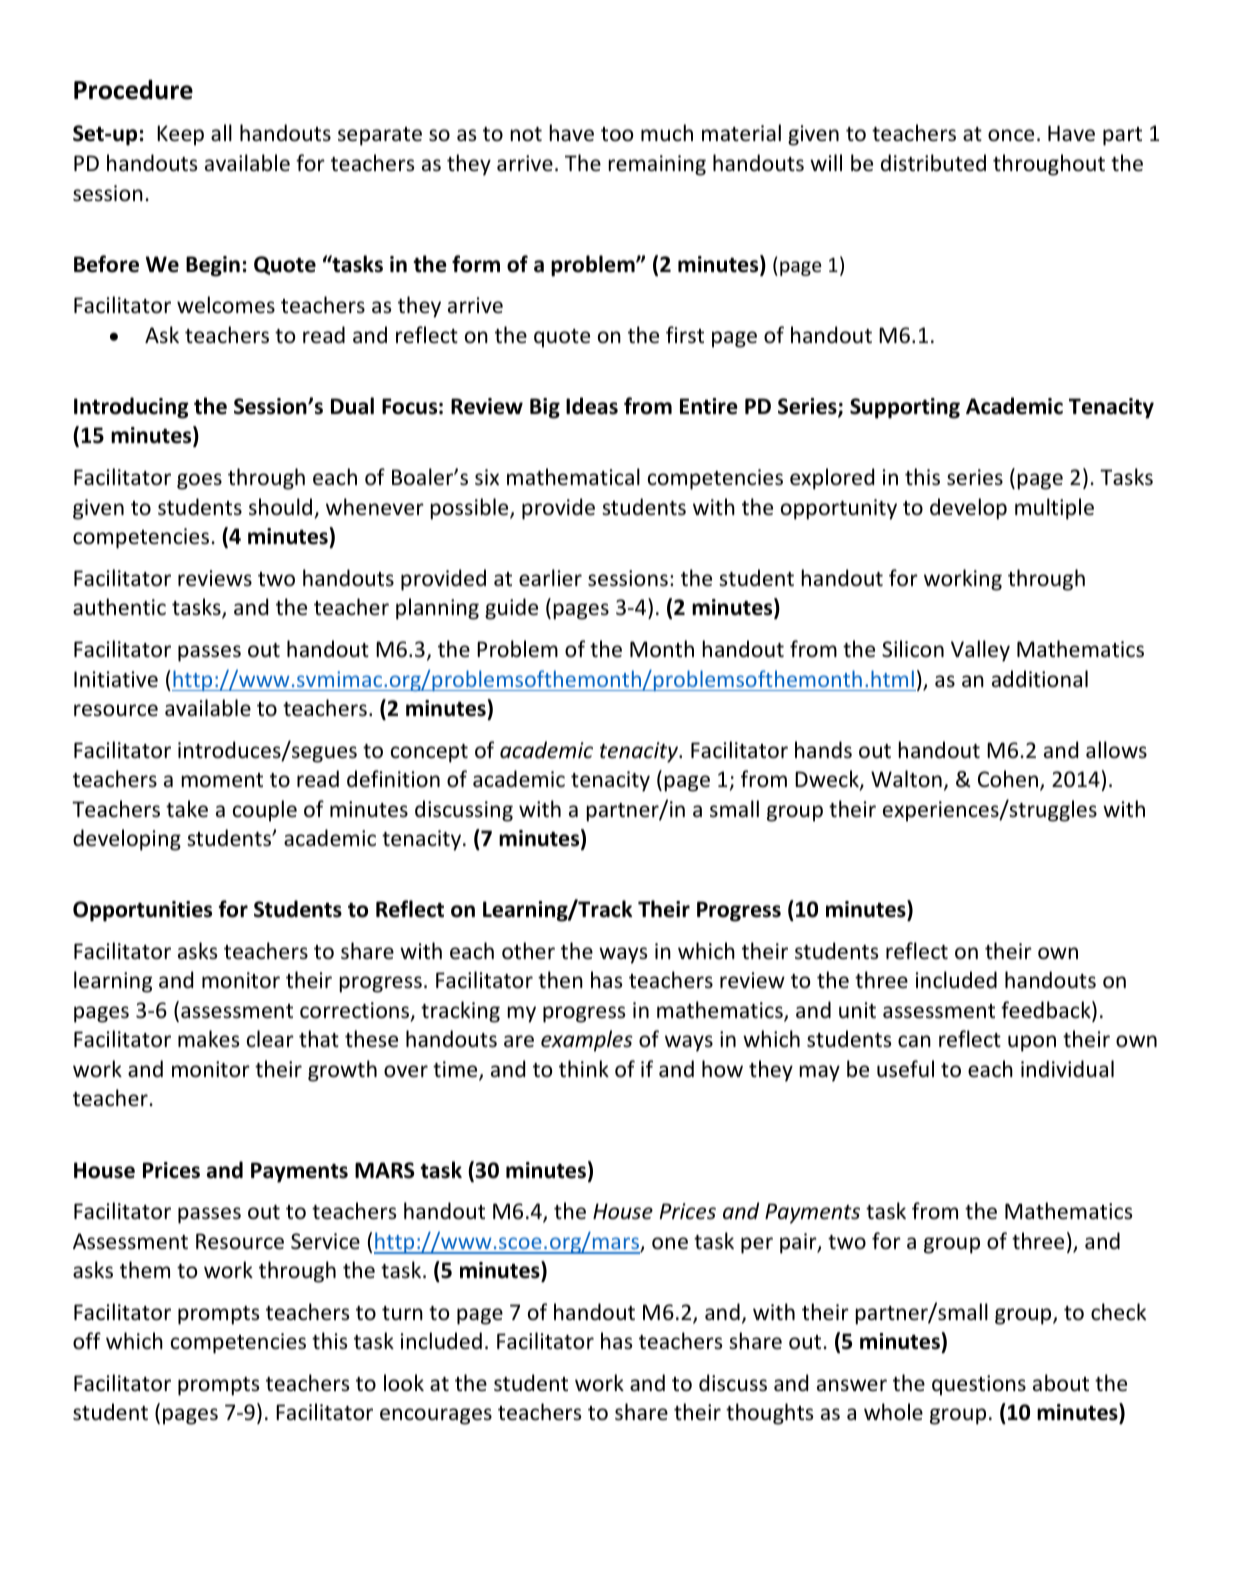 The image size is (1234, 1596). I want to click on makes, so click(208, 1038).
